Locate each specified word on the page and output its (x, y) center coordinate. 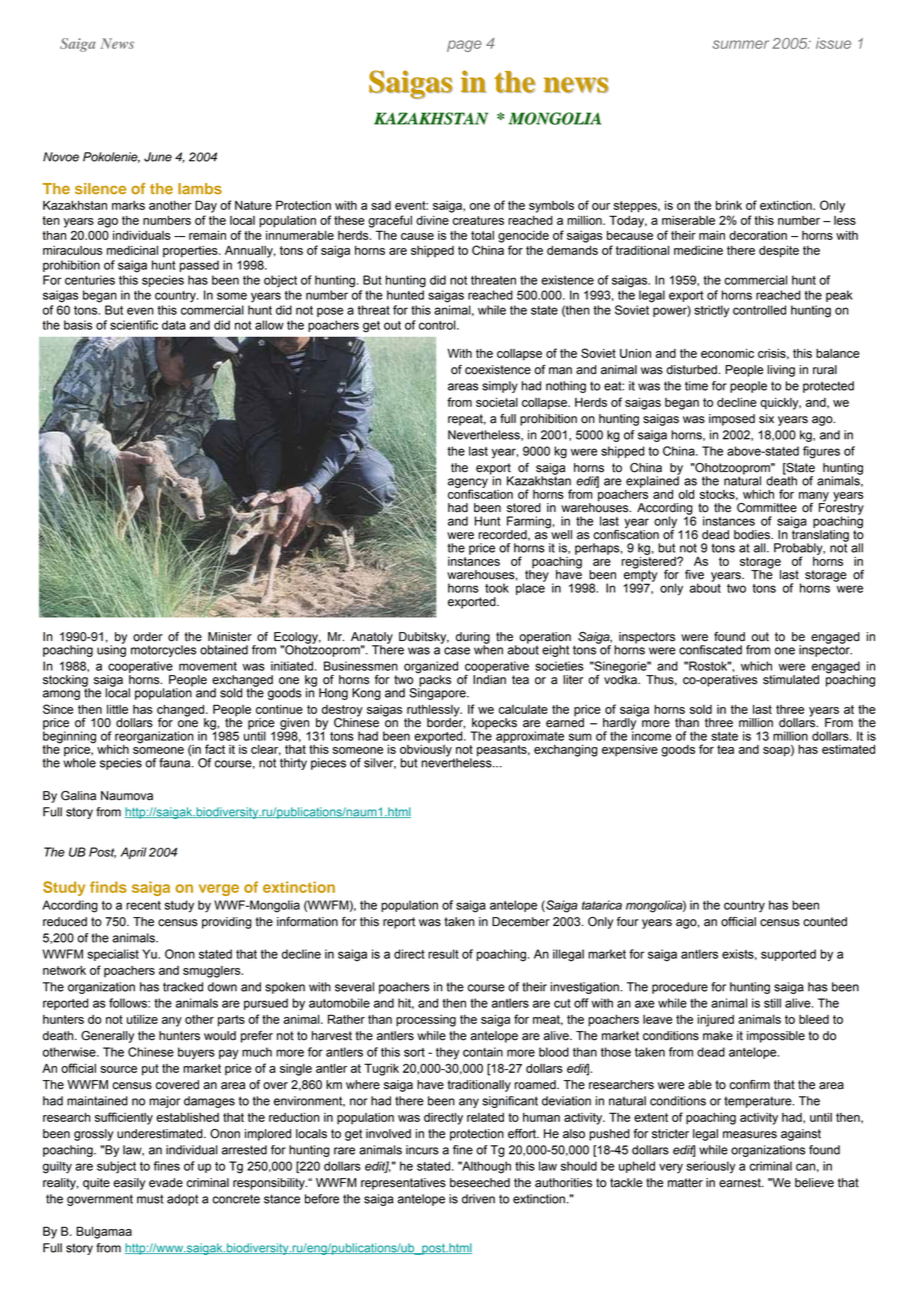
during (473, 639)
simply (500, 387)
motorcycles (163, 651)
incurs (422, 1150)
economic (727, 353)
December (521, 922)
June (158, 157)
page (464, 46)
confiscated (710, 650)
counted (825, 922)
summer (740, 44)
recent (143, 905)
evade (166, 1183)
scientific (134, 325)
